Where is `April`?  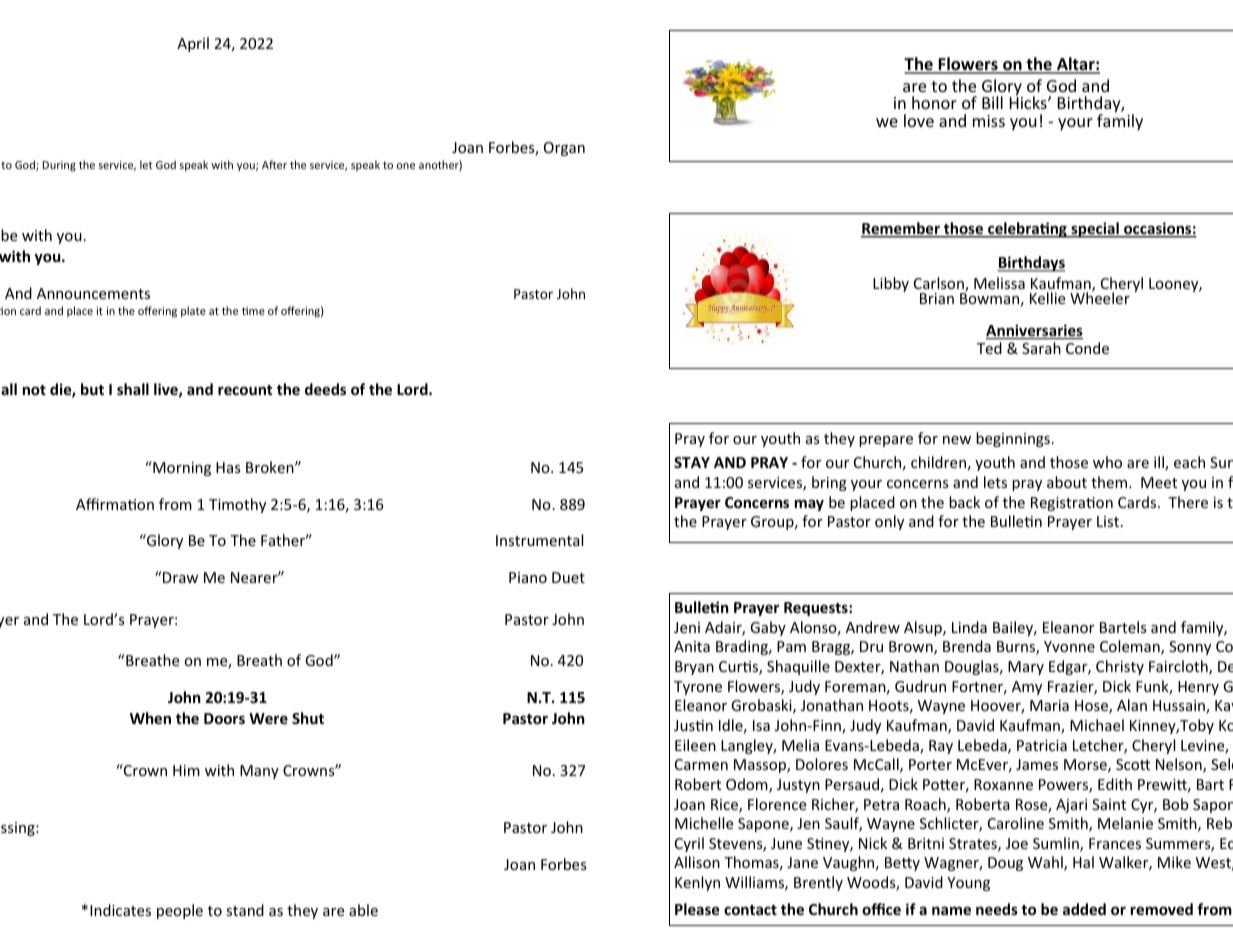 April is located at coordinates (193, 44).
